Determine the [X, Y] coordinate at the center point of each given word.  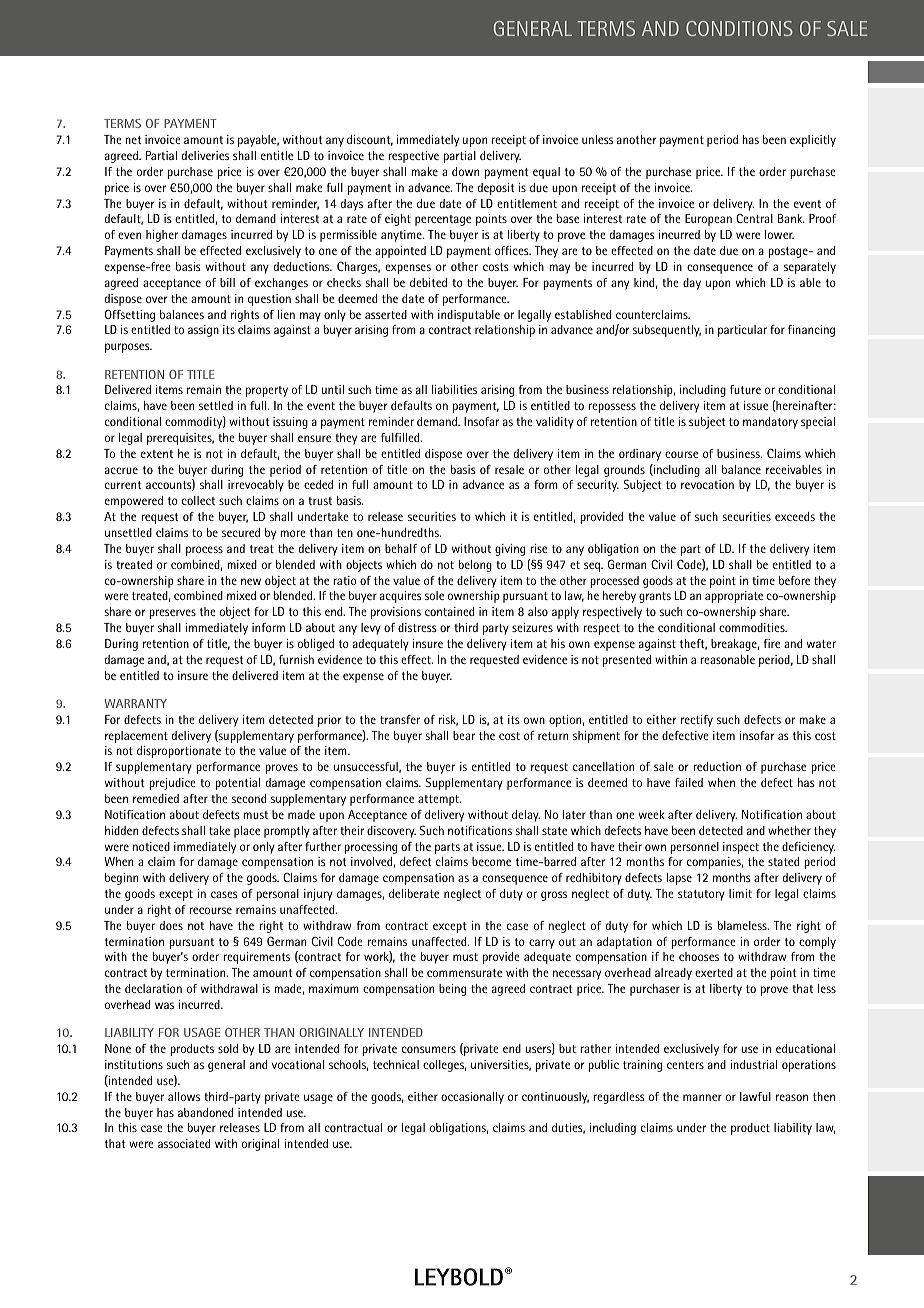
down [465, 171]
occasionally [472, 1098]
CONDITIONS [739, 28]
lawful [755, 1096]
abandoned [205, 1112]
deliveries [205, 155]
